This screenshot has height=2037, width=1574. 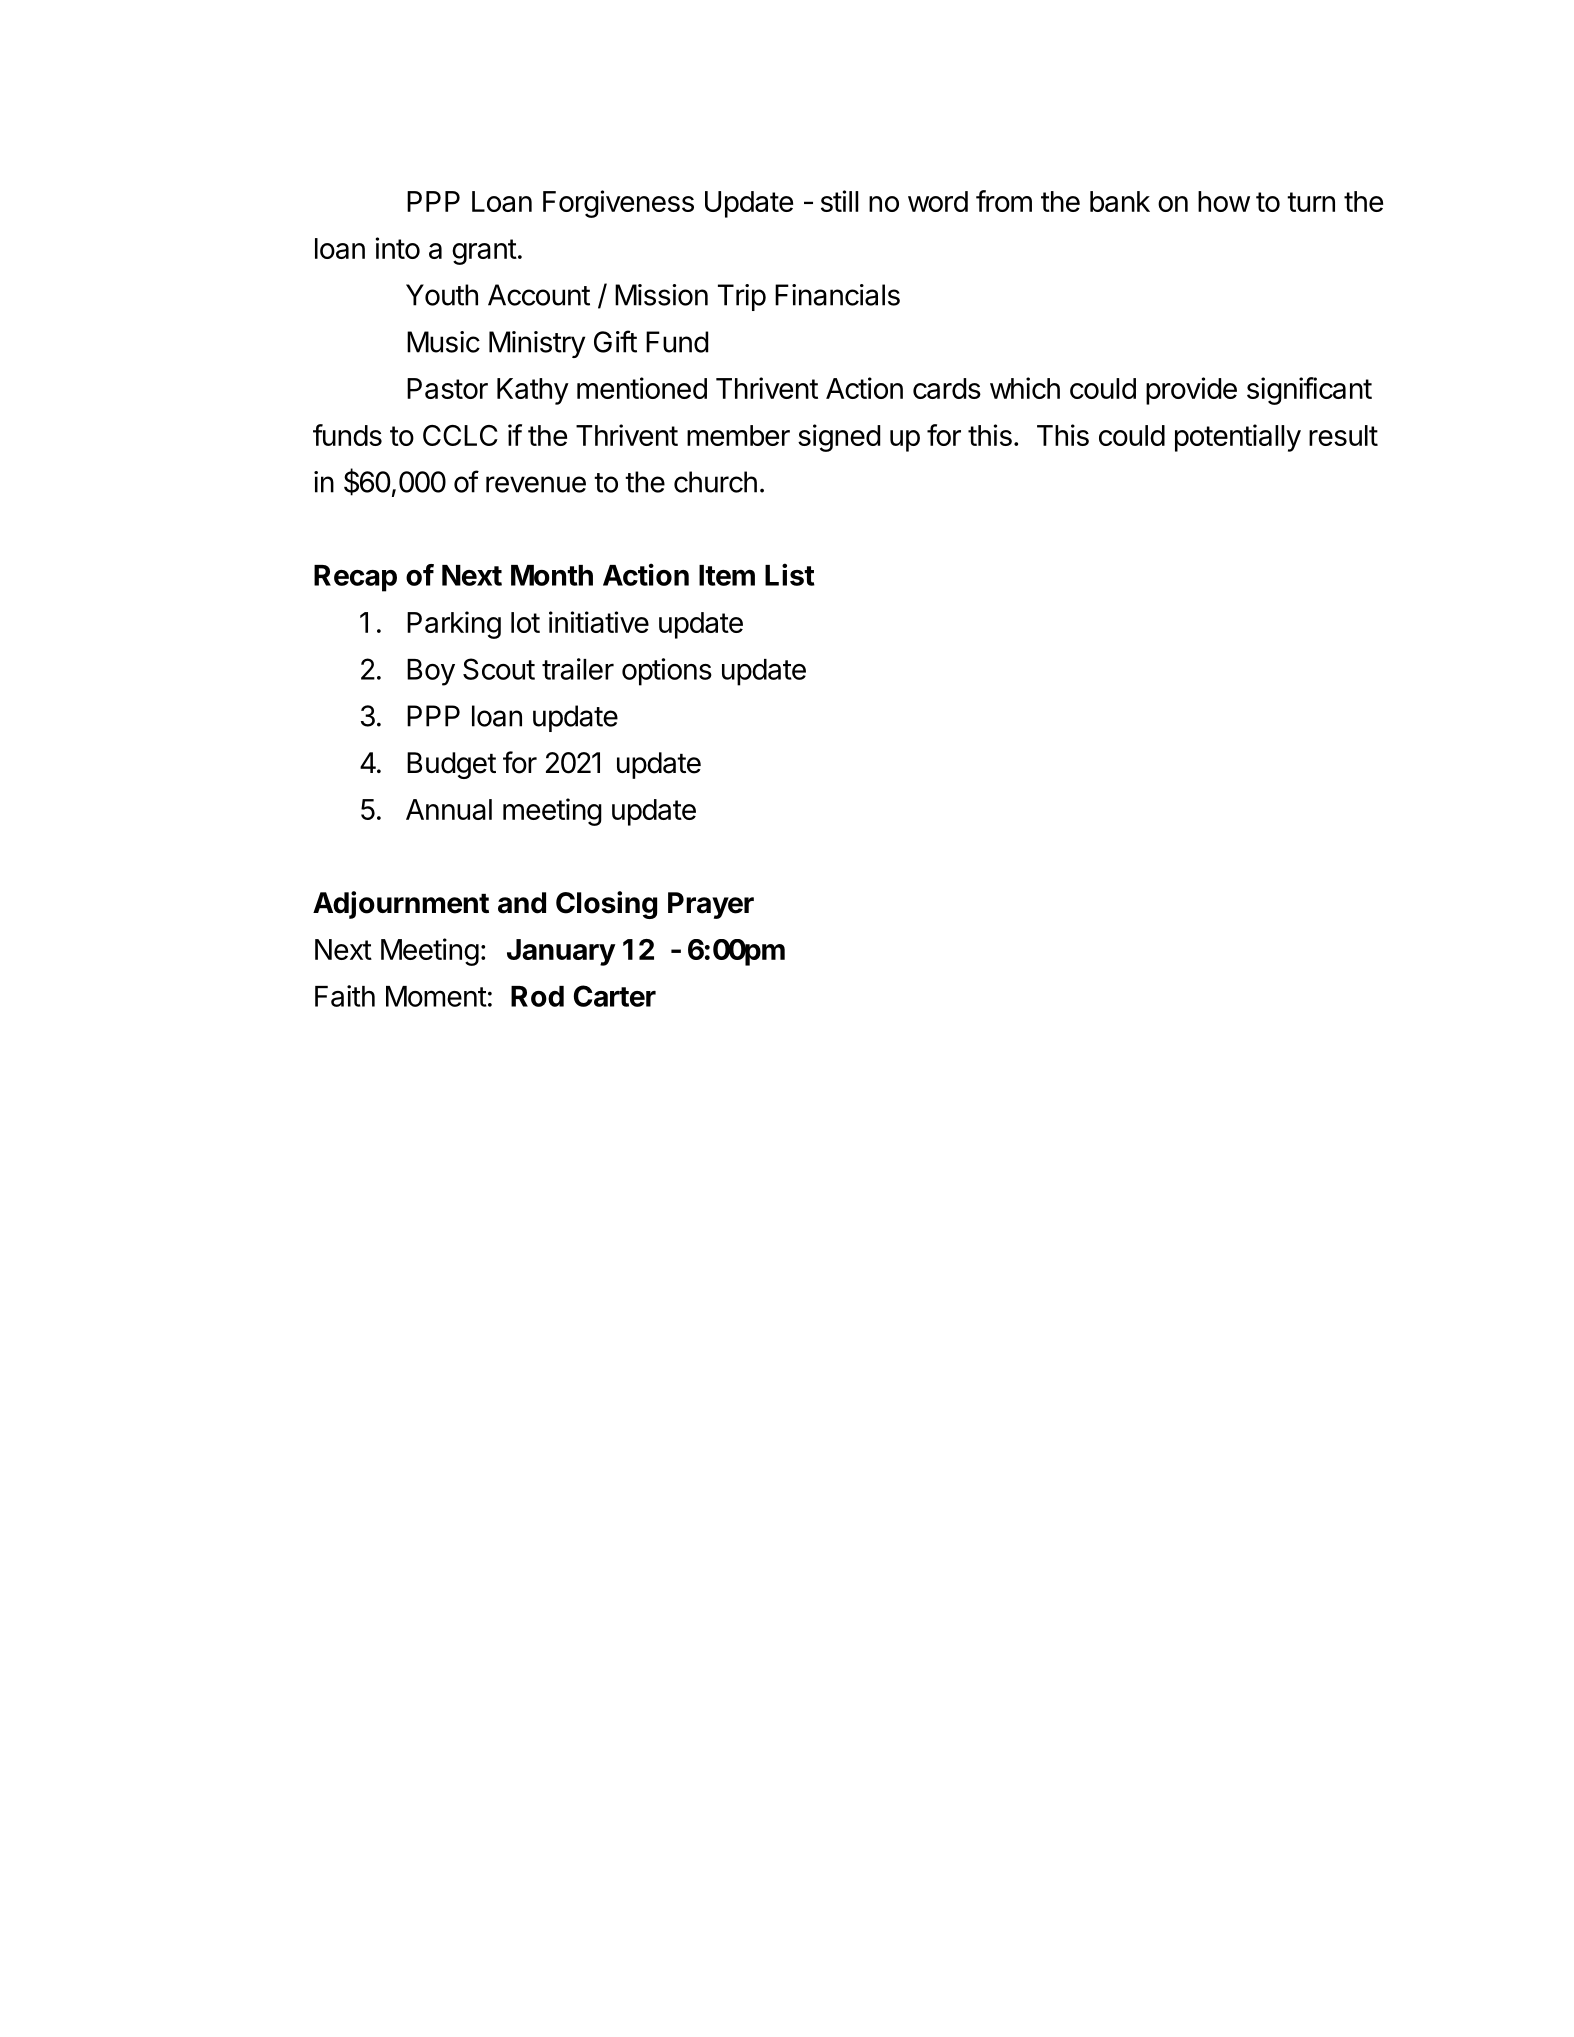 I want to click on List, so click(x=790, y=574).
